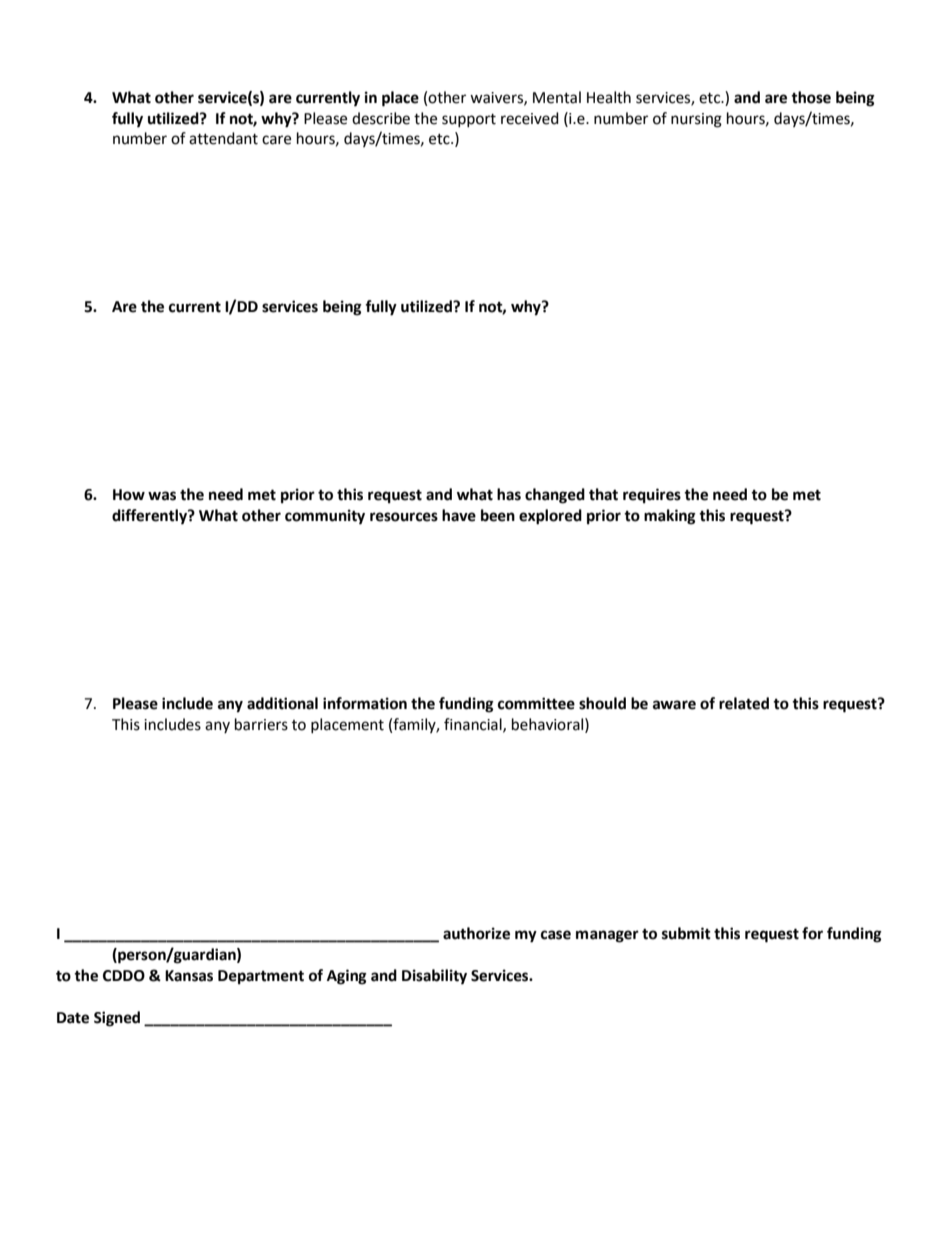 The height and width of the screenshot is (1233, 952). What do you see at coordinates (686, 933) in the screenshot?
I see `submit` at bounding box center [686, 933].
